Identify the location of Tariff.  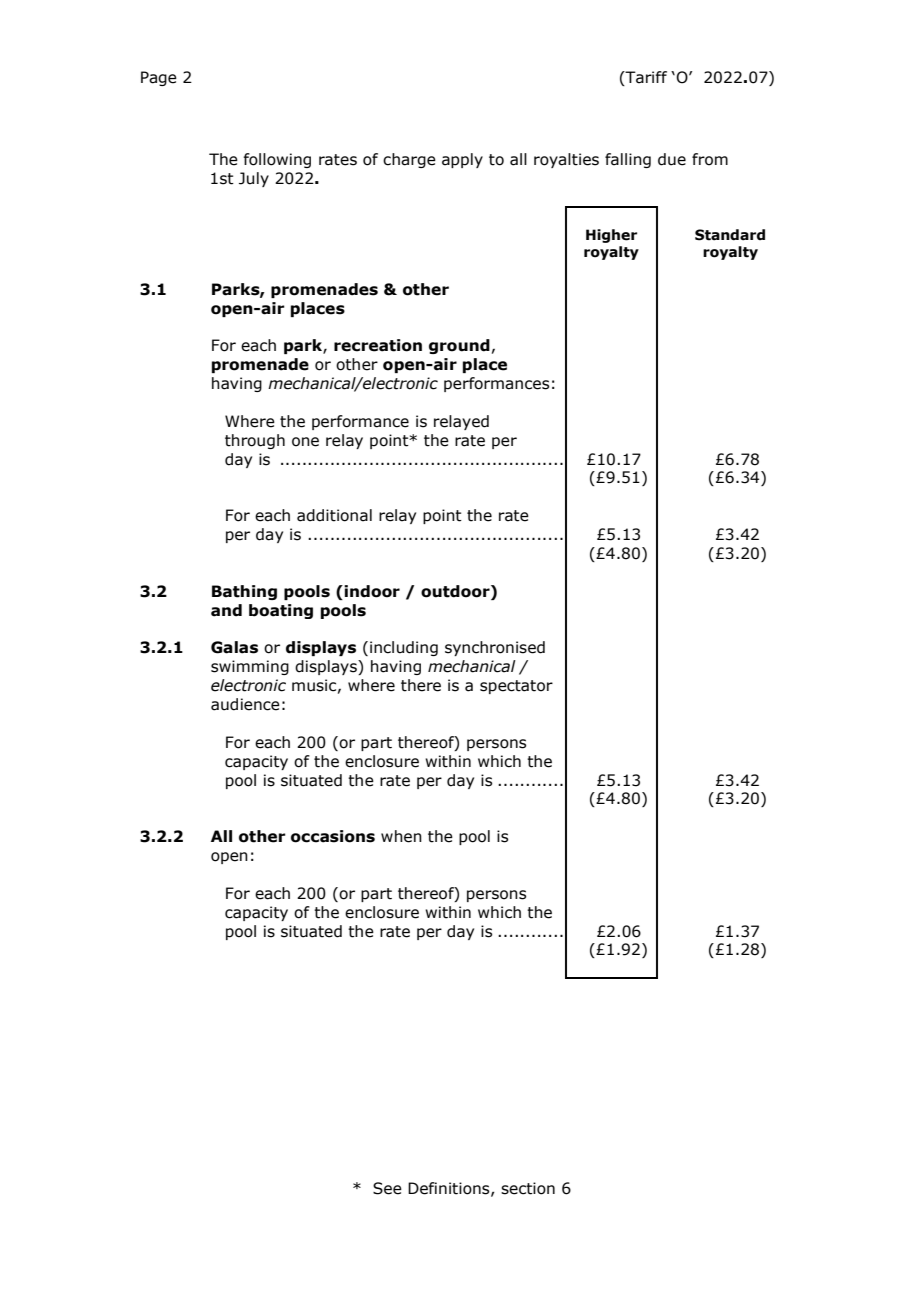
(645, 77).
